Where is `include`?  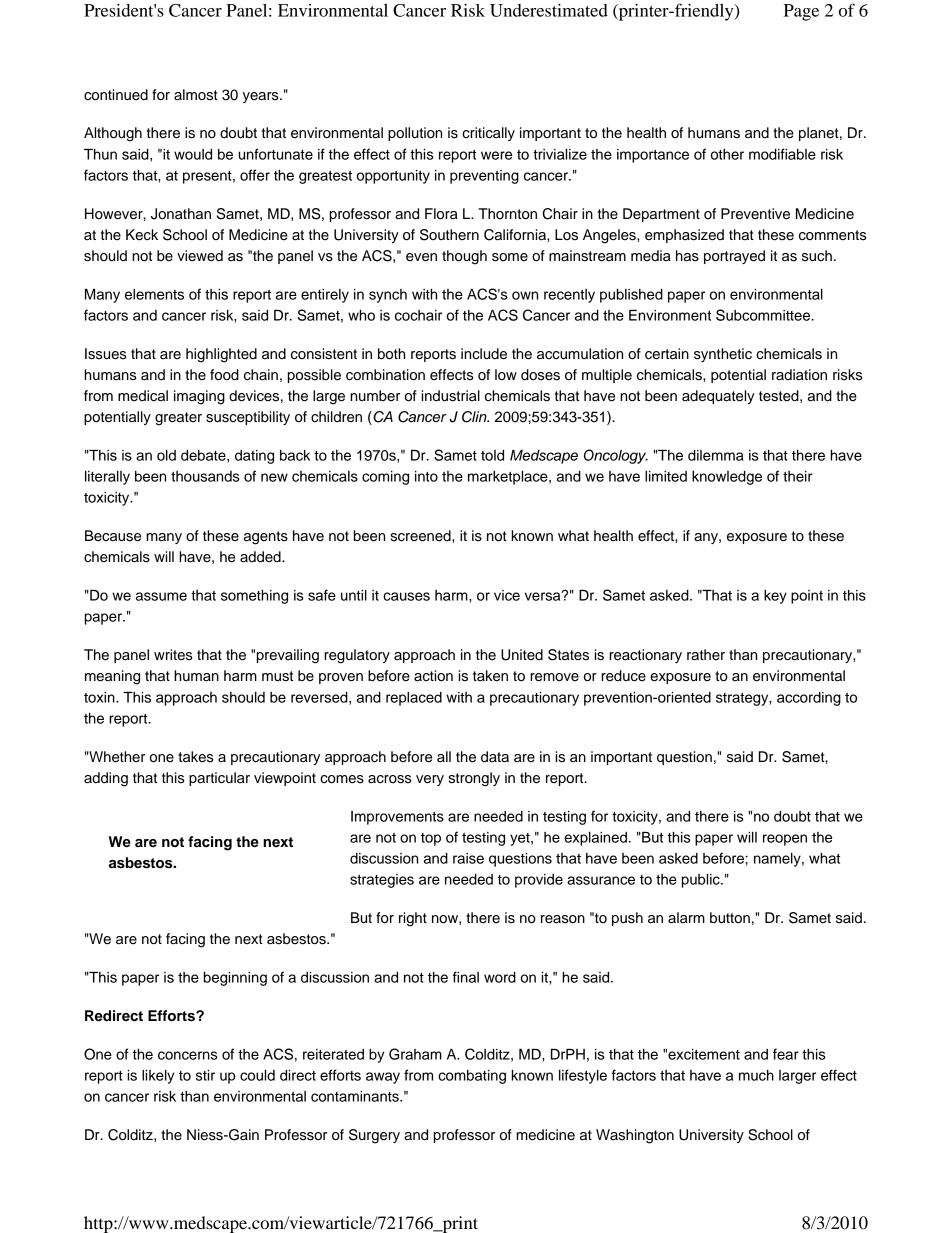
include is located at coordinates (484, 354).
